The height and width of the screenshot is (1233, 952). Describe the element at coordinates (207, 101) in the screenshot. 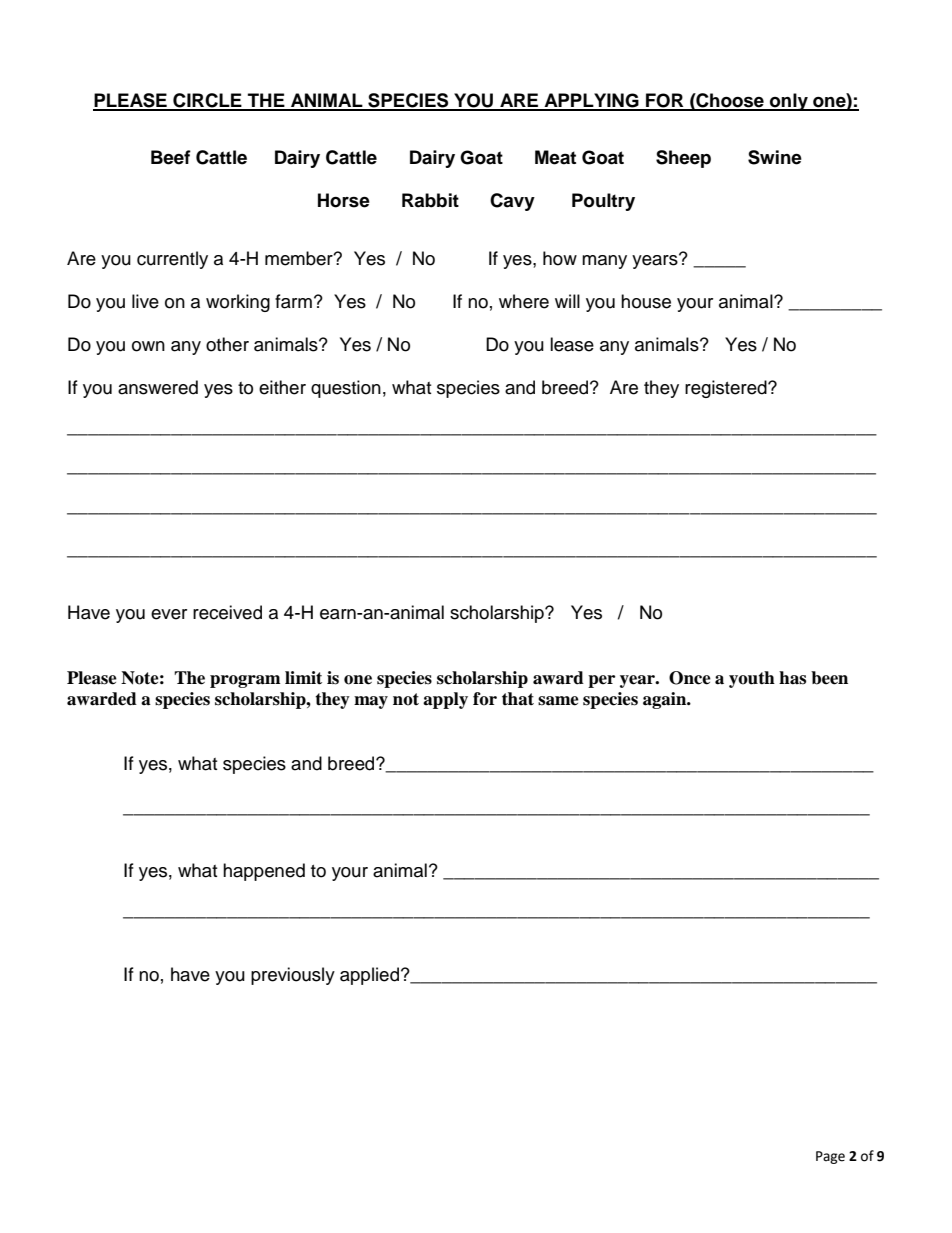

I see `CIRCLE` at that location.
